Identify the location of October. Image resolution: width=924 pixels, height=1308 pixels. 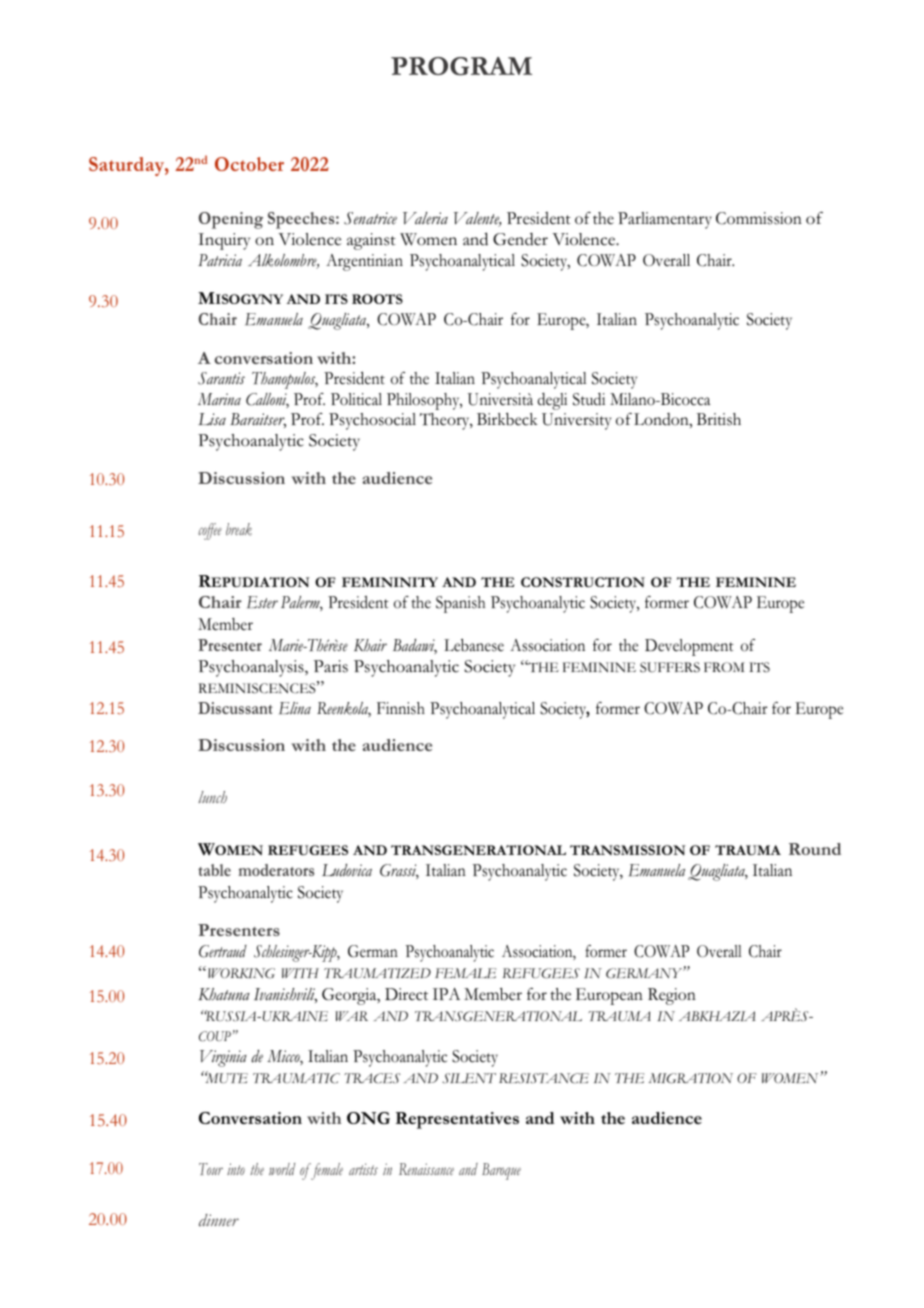
(249, 164).
